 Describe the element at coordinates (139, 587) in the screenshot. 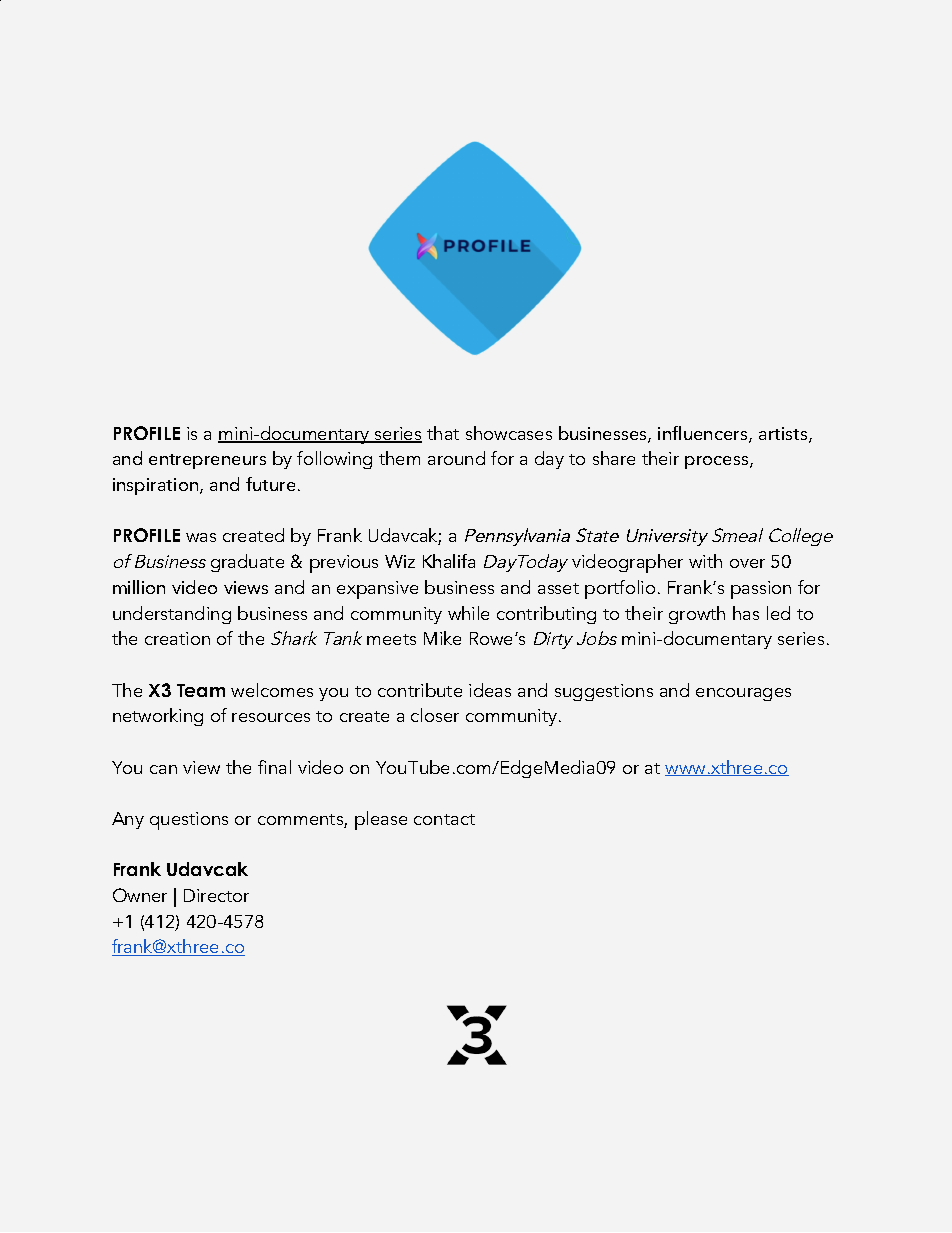

I see `million` at that location.
